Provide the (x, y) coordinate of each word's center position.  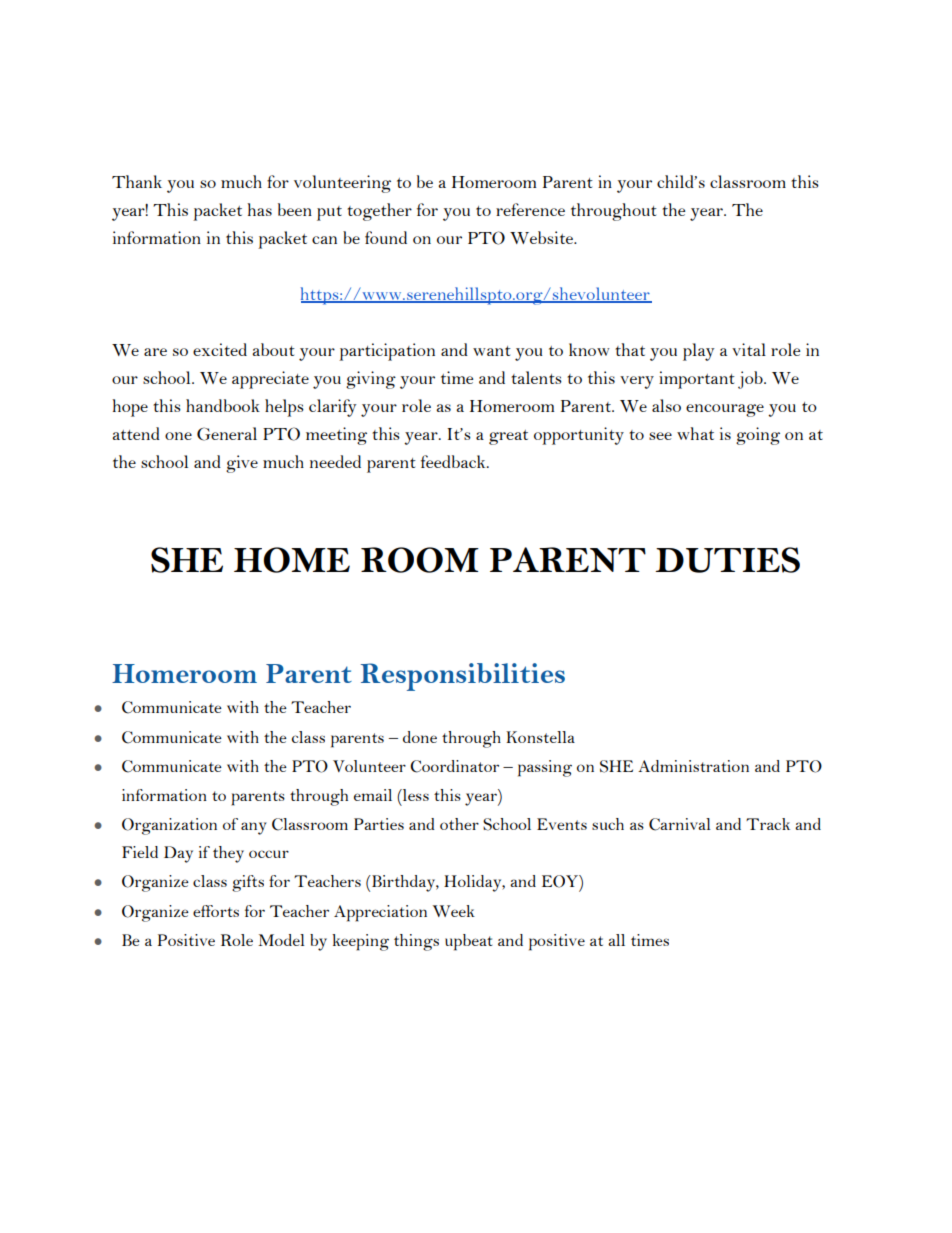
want (492, 351)
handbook (223, 405)
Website (542, 237)
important (697, 380)
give (242, 464)
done (420, 737)
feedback (454, 461)
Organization (169, 826)
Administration (693, 766)
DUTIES (727, 560)
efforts (216, 911)
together (379, 212)
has (259, 209)
